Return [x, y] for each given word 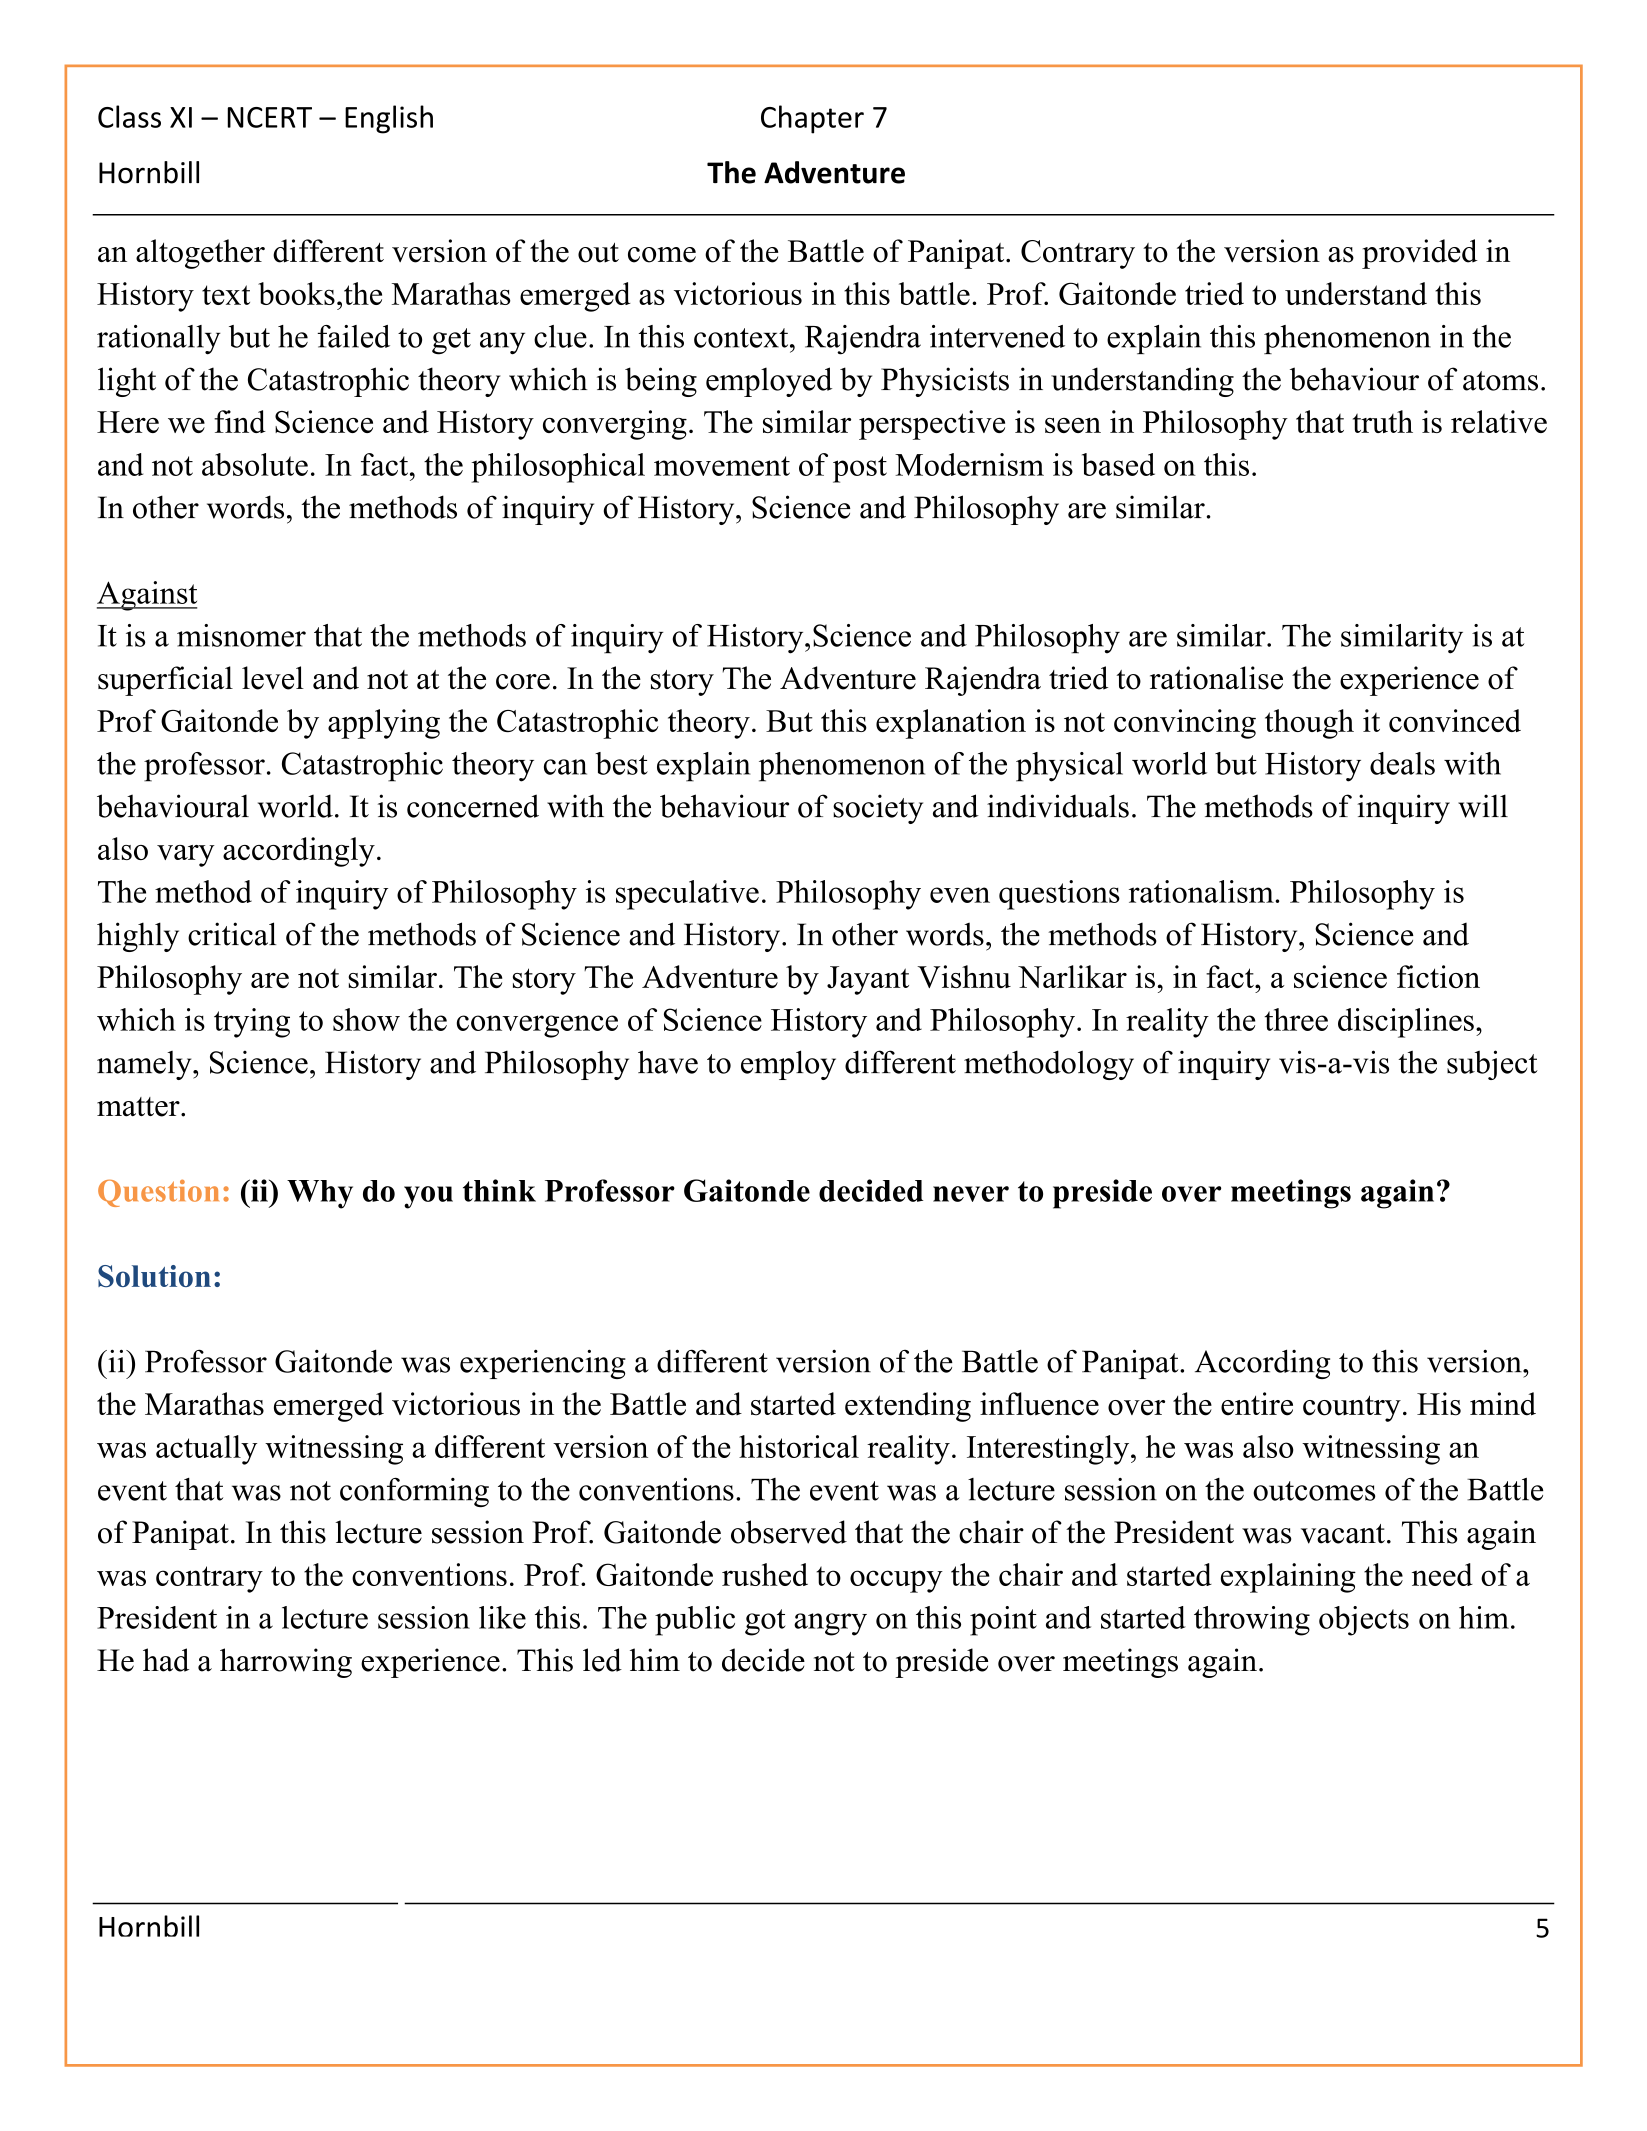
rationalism [1202, 891]
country [1352, 1408]
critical [232, 934]
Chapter [812, 119]
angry [830, 1624]
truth [1383, 421]
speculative [687, 895]
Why [320, 1194]
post [860, 469]
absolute [255, 464]
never [971, 1194]
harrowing [286, 1663]
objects [1364, 1621]
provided [1420, 254]
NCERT [269, 117]
